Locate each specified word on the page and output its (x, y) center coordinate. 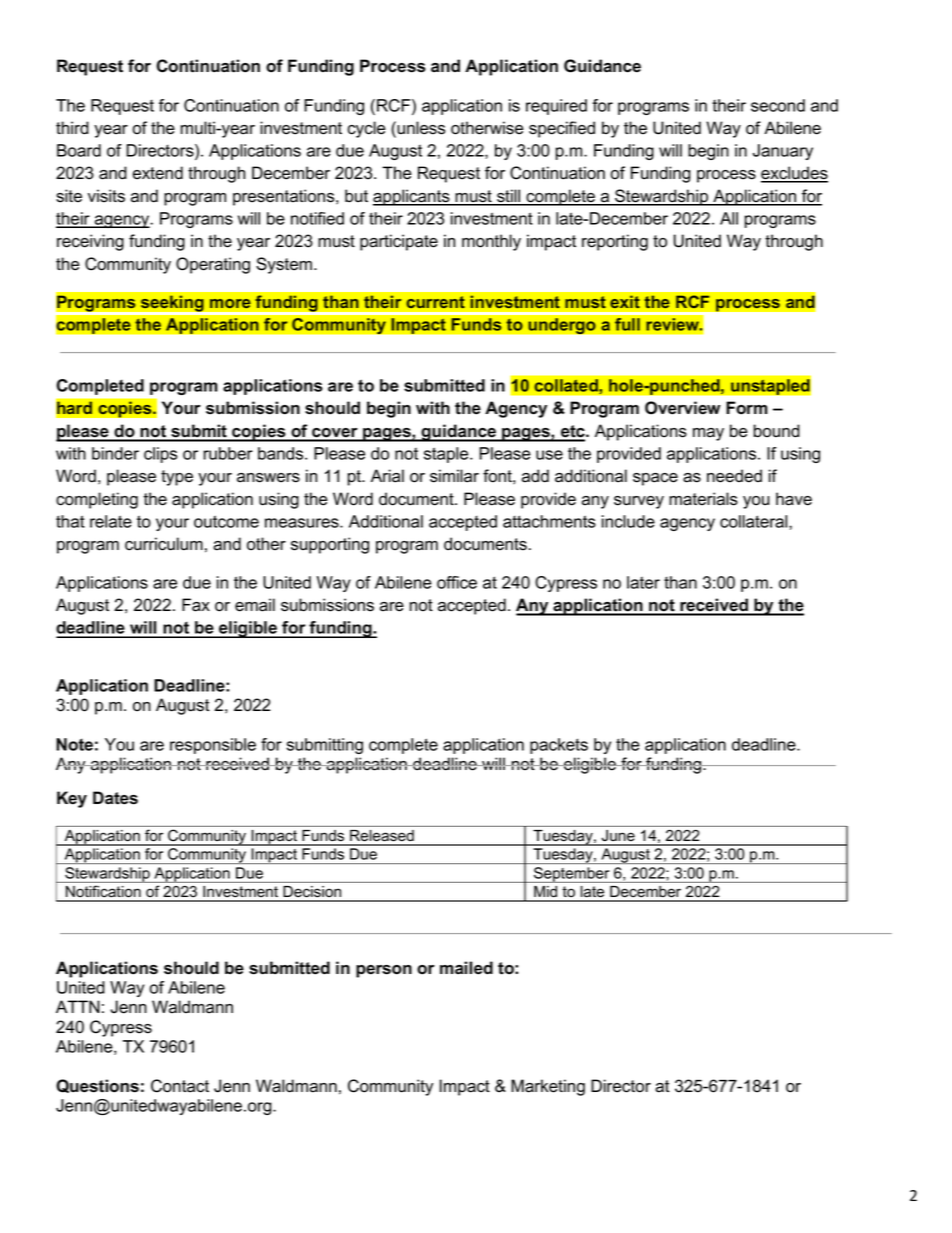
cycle (366, 129)
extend (158, 173)
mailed (466, 968)
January (783, 152)
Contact (180, 1086)
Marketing (548, 1087)
